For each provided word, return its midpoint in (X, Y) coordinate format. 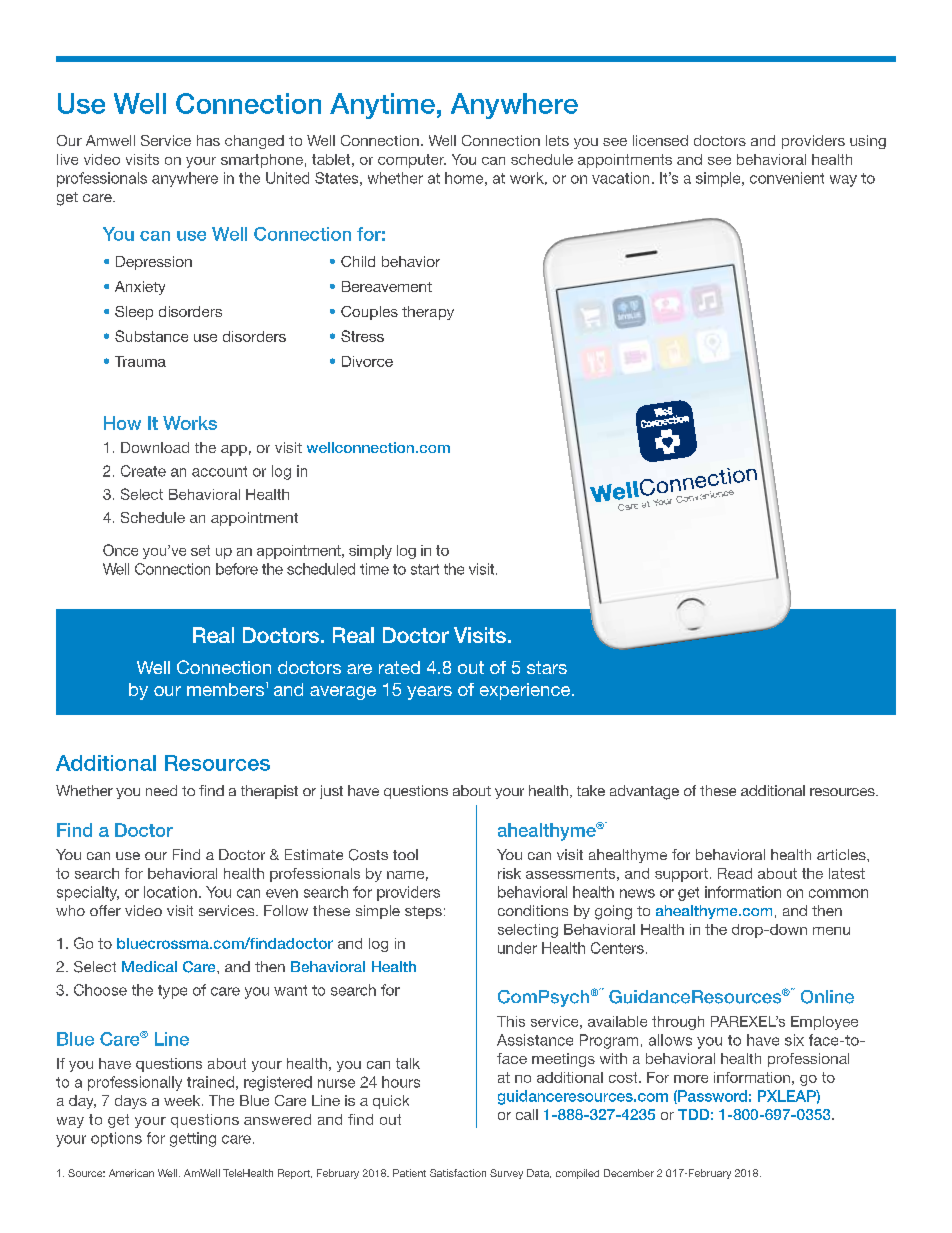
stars (547, 667)
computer (412, 161)
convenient (787, 178)
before (237, 569)
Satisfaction (458, 1173)
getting (193, 1139)
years (429, 693)
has (208, 140)
